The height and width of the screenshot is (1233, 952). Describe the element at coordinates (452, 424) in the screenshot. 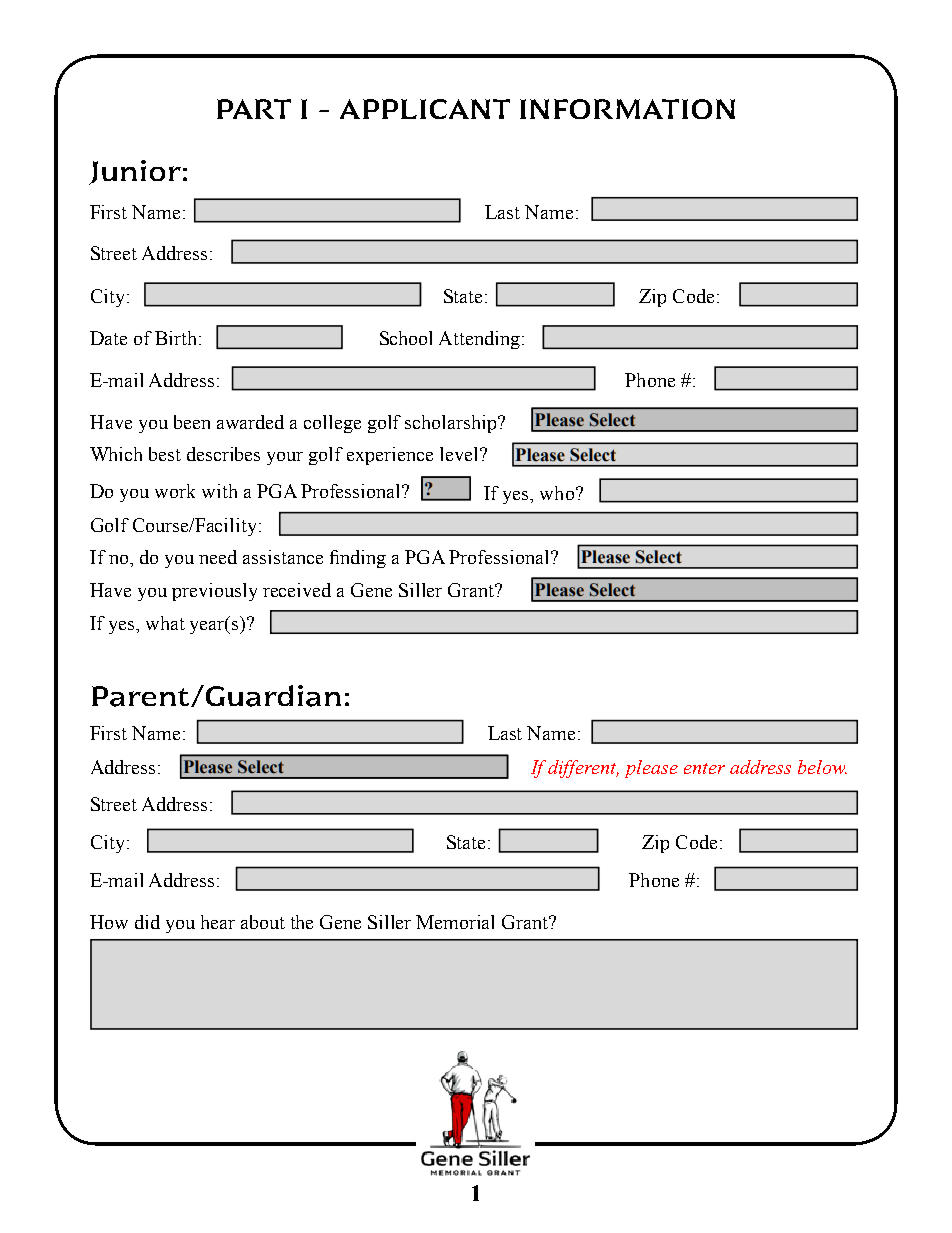

I see `scholarship` at that location.
